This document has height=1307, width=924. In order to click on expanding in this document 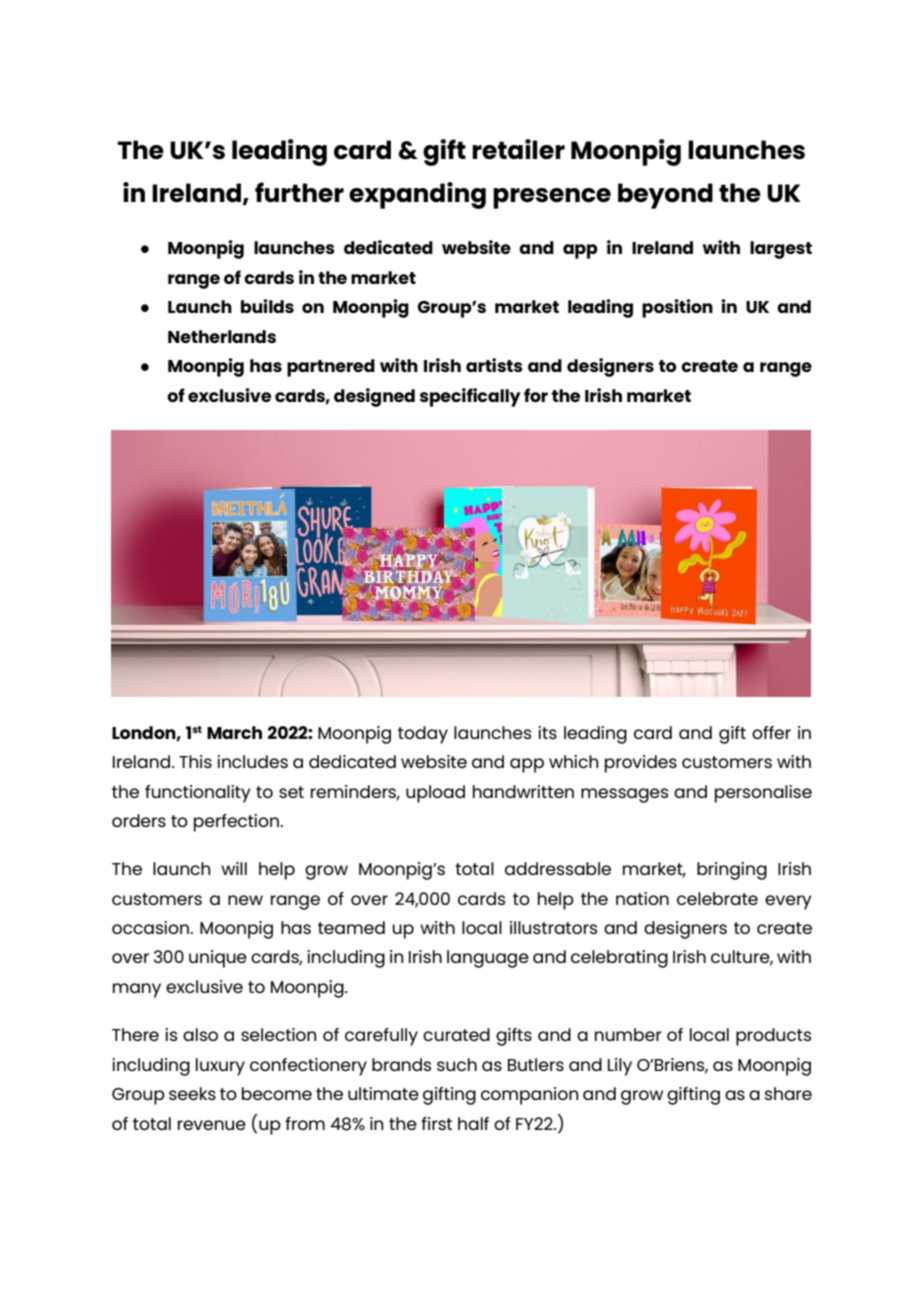, I will do `click(417, 195)`.
